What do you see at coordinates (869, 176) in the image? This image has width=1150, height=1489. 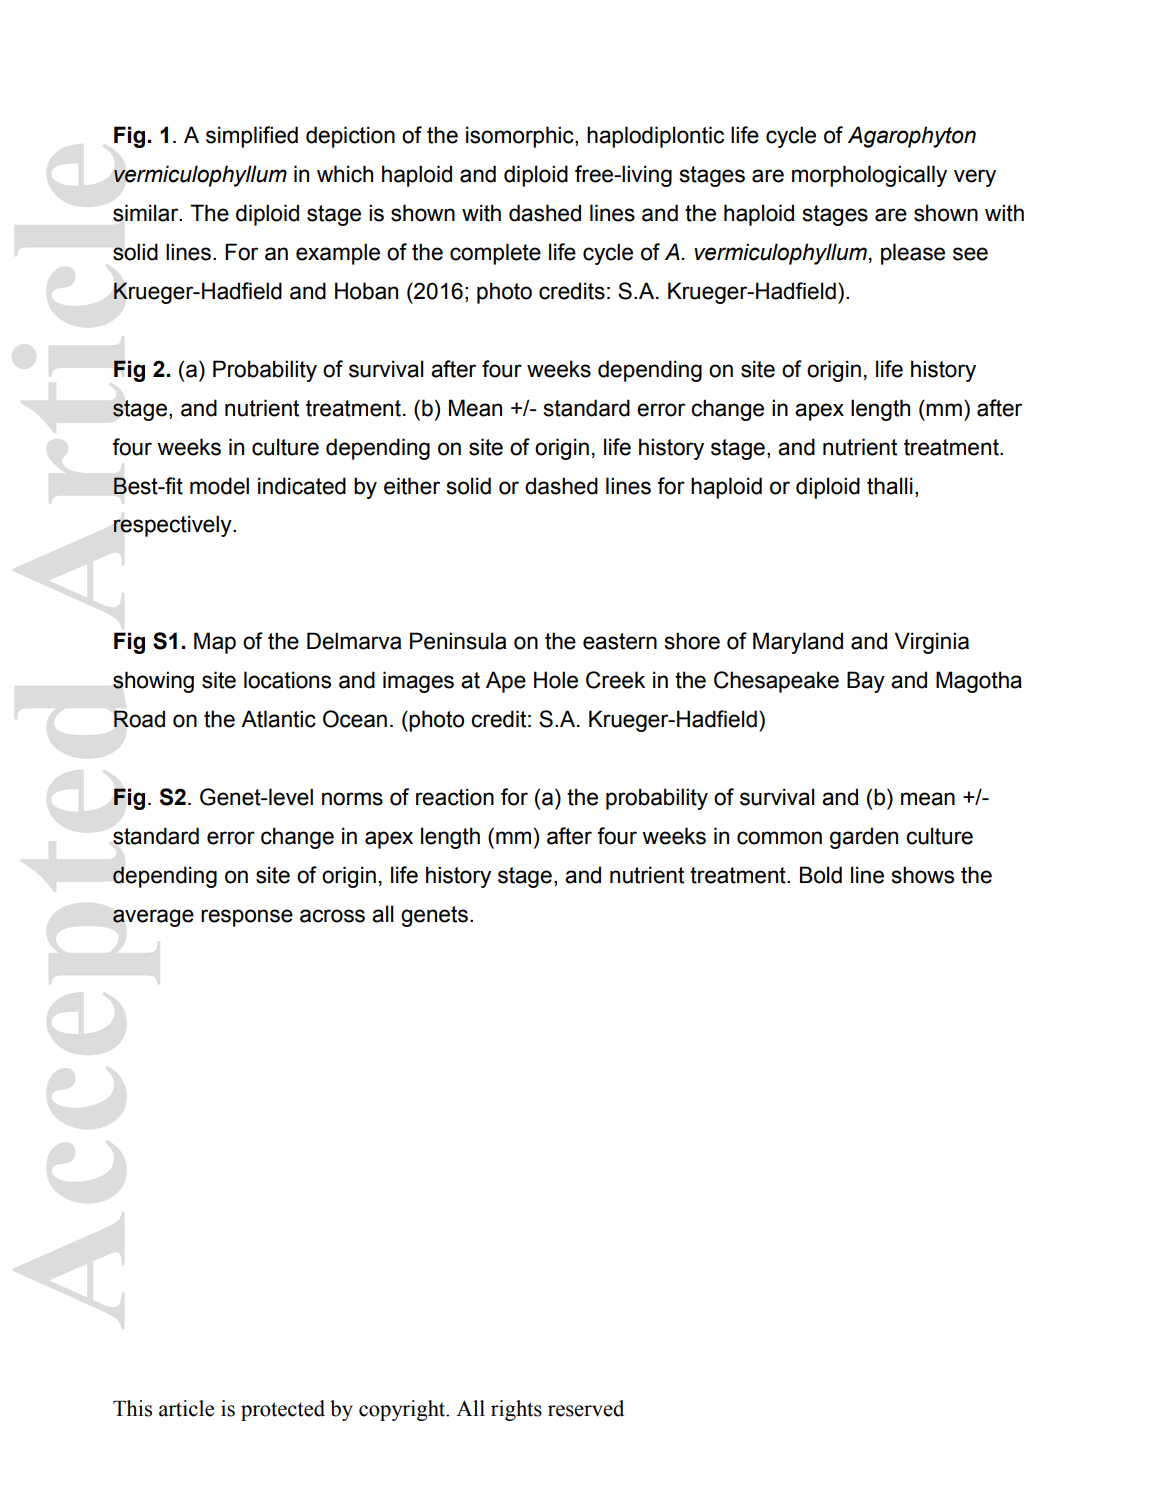 I see `morphologically` at bounding box center [869, 176].
